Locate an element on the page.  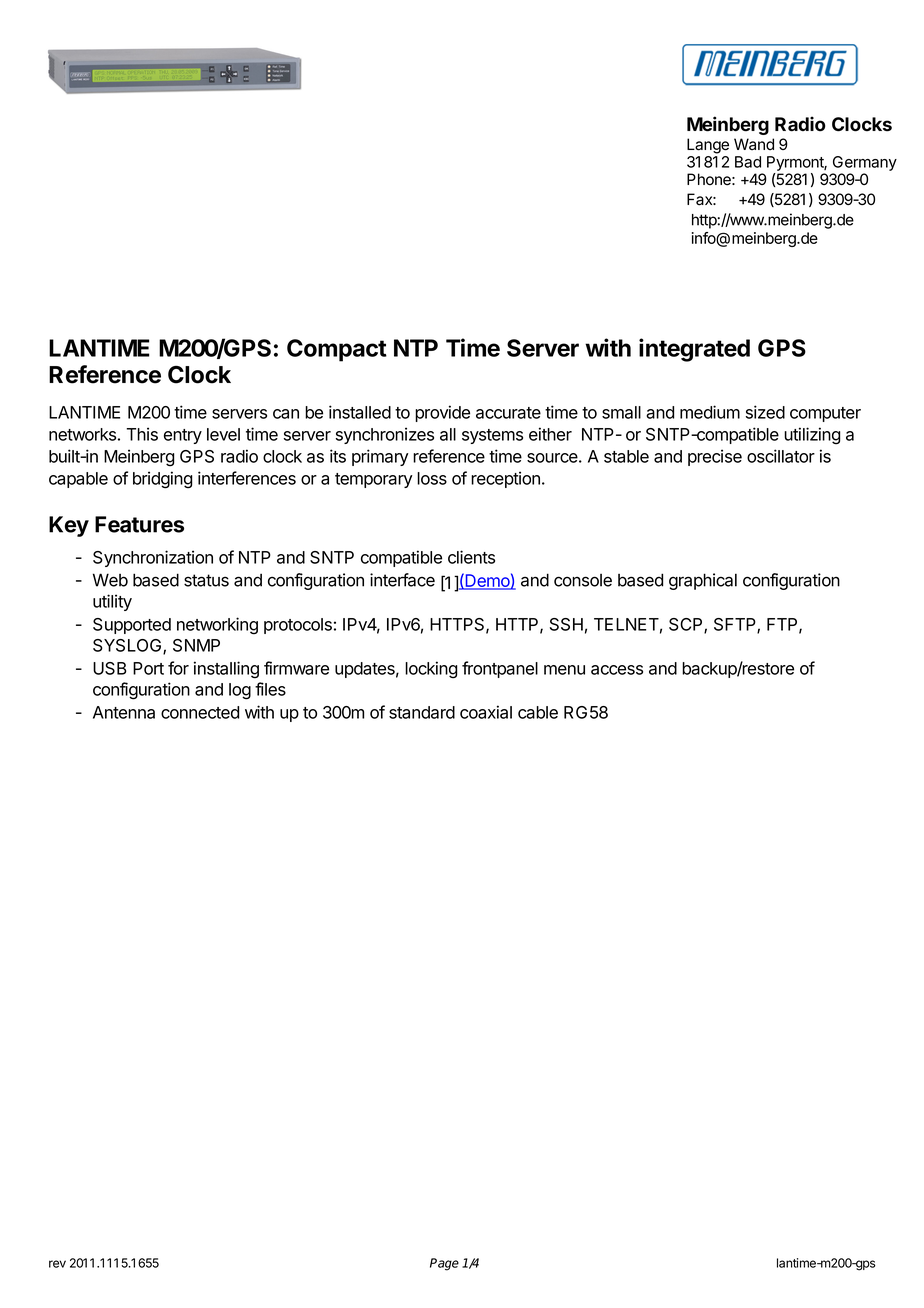
Antenna is located at coordinates (124, 712).
